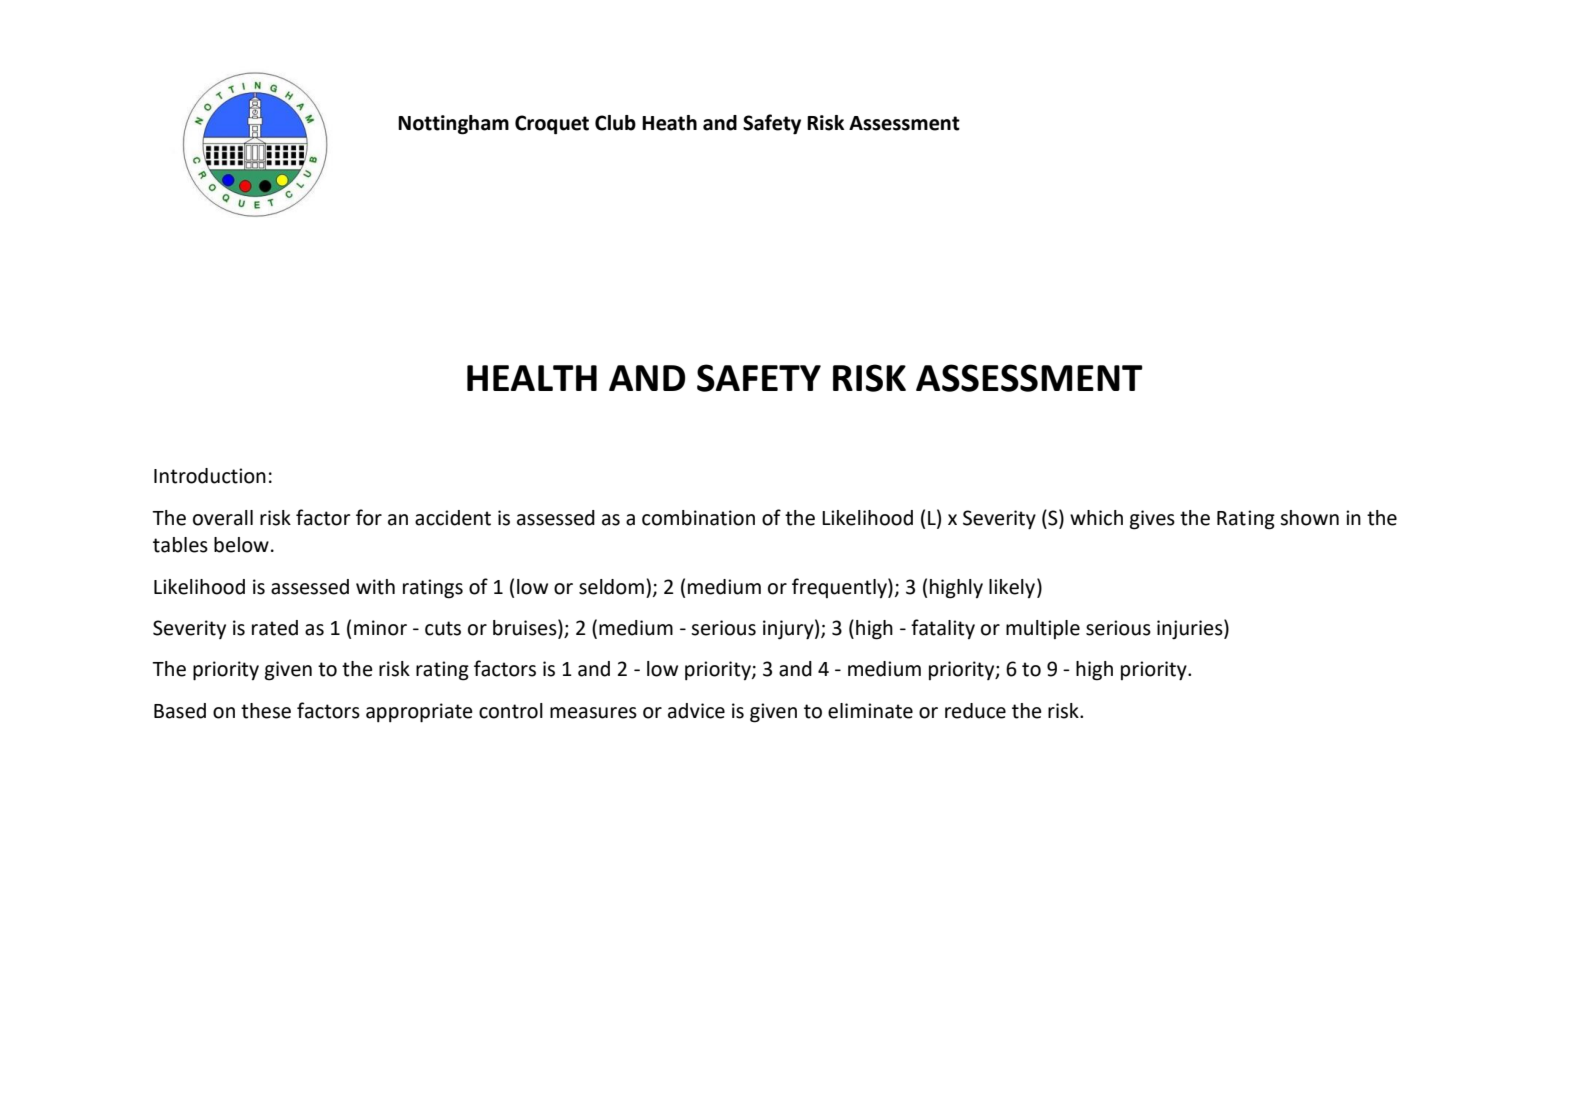 Image resolution: width=1576 pixels, height=1114 pixels. What do you see at coordinates (669, 123) in the screenshot?
I see `Heath` at bounding box center [669, 123].
